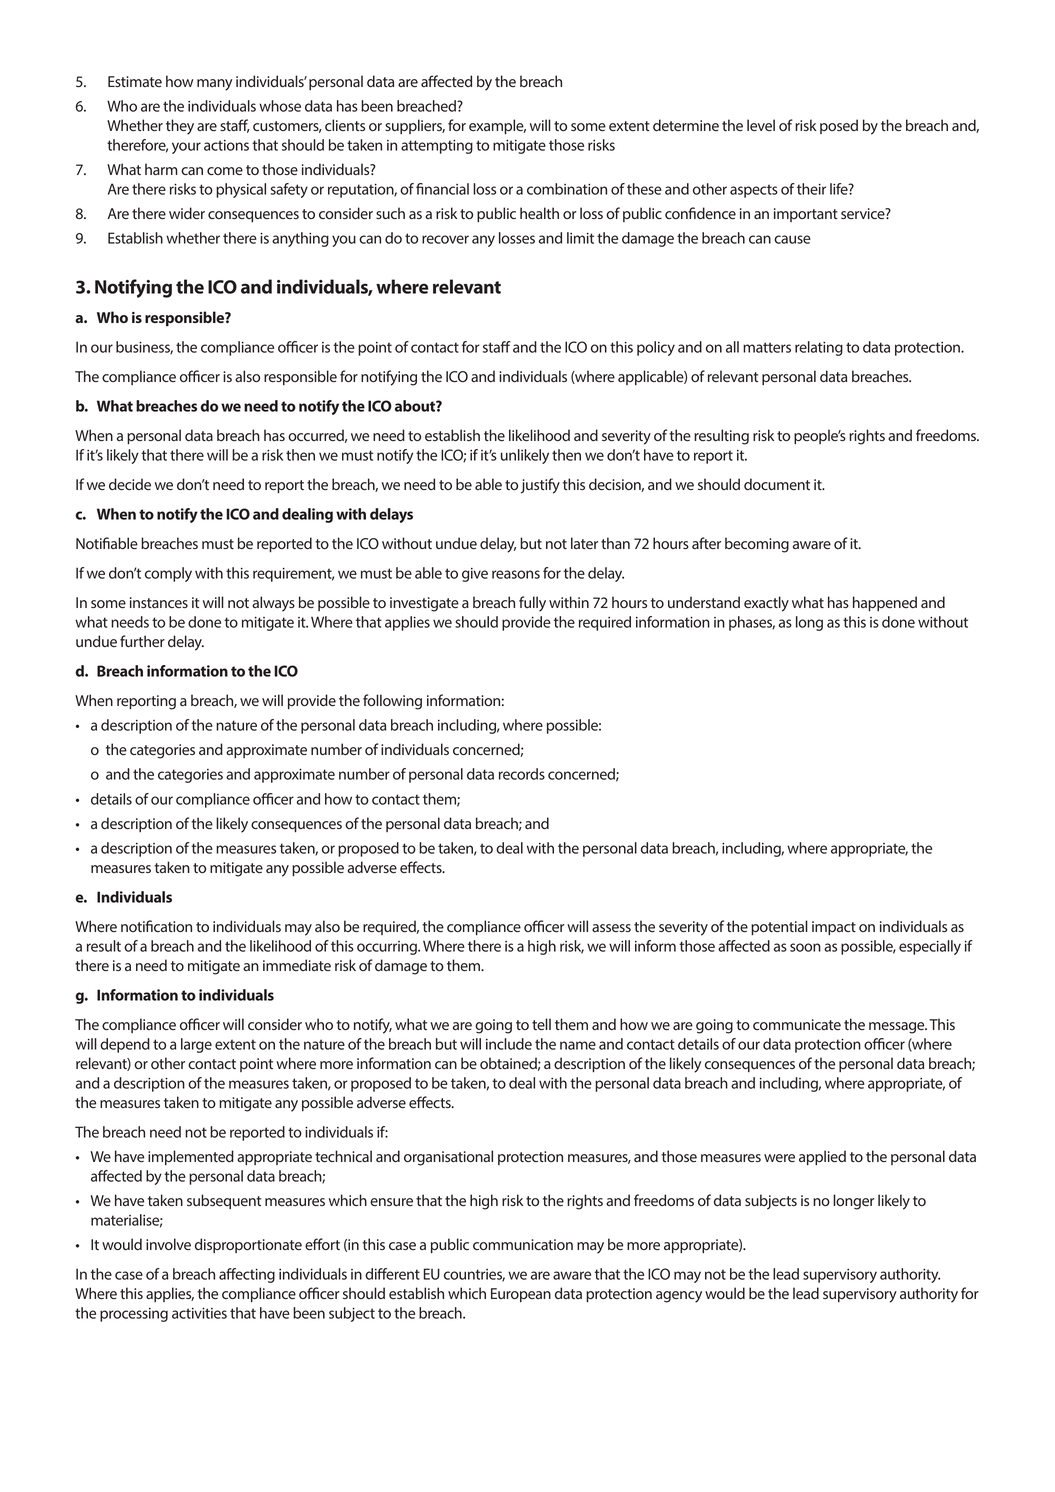  I want to click on decide, so click(130, 484).
